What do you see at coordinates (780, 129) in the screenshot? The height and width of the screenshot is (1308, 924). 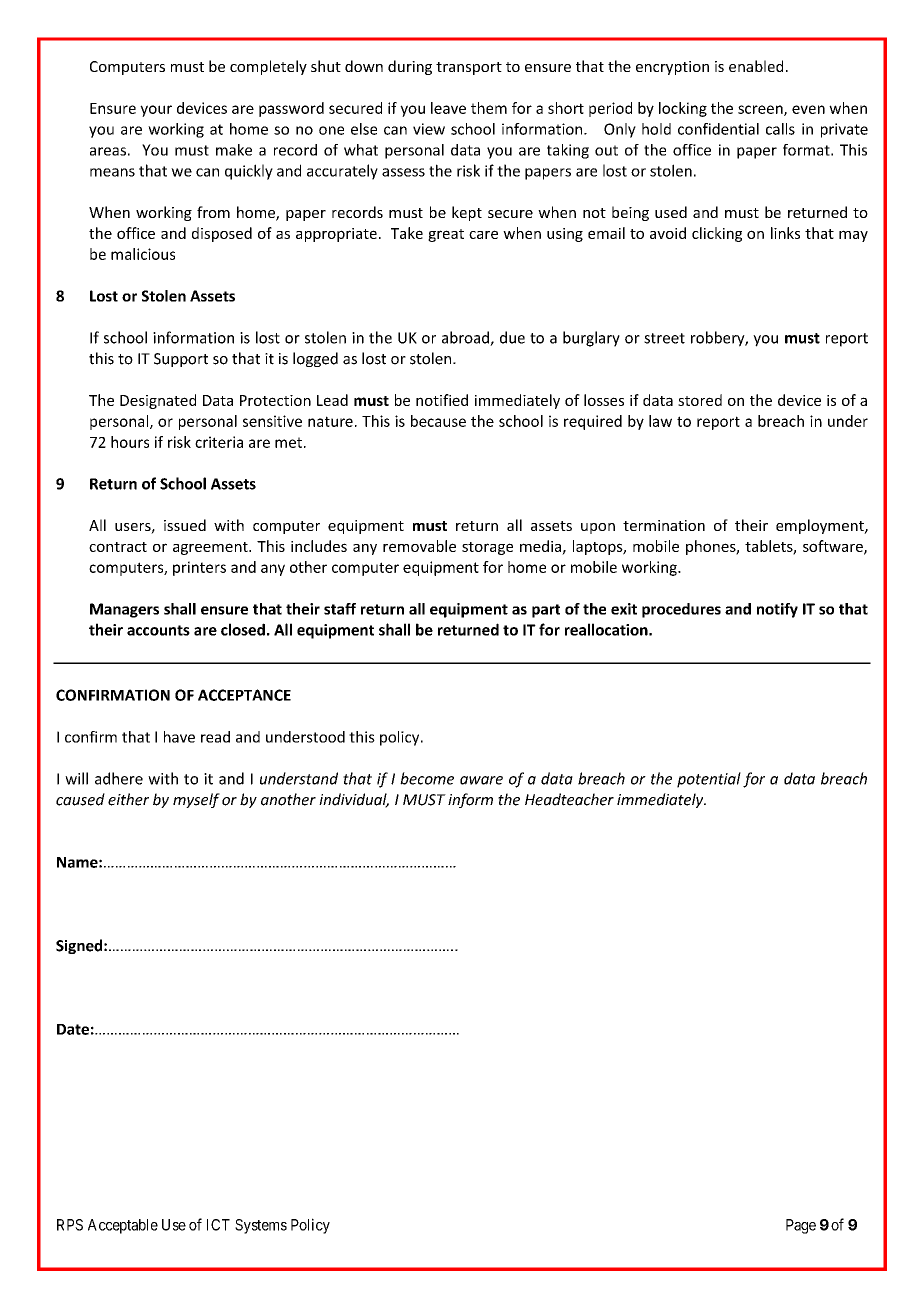 I see `calls` at bounding box center [780, 129].
